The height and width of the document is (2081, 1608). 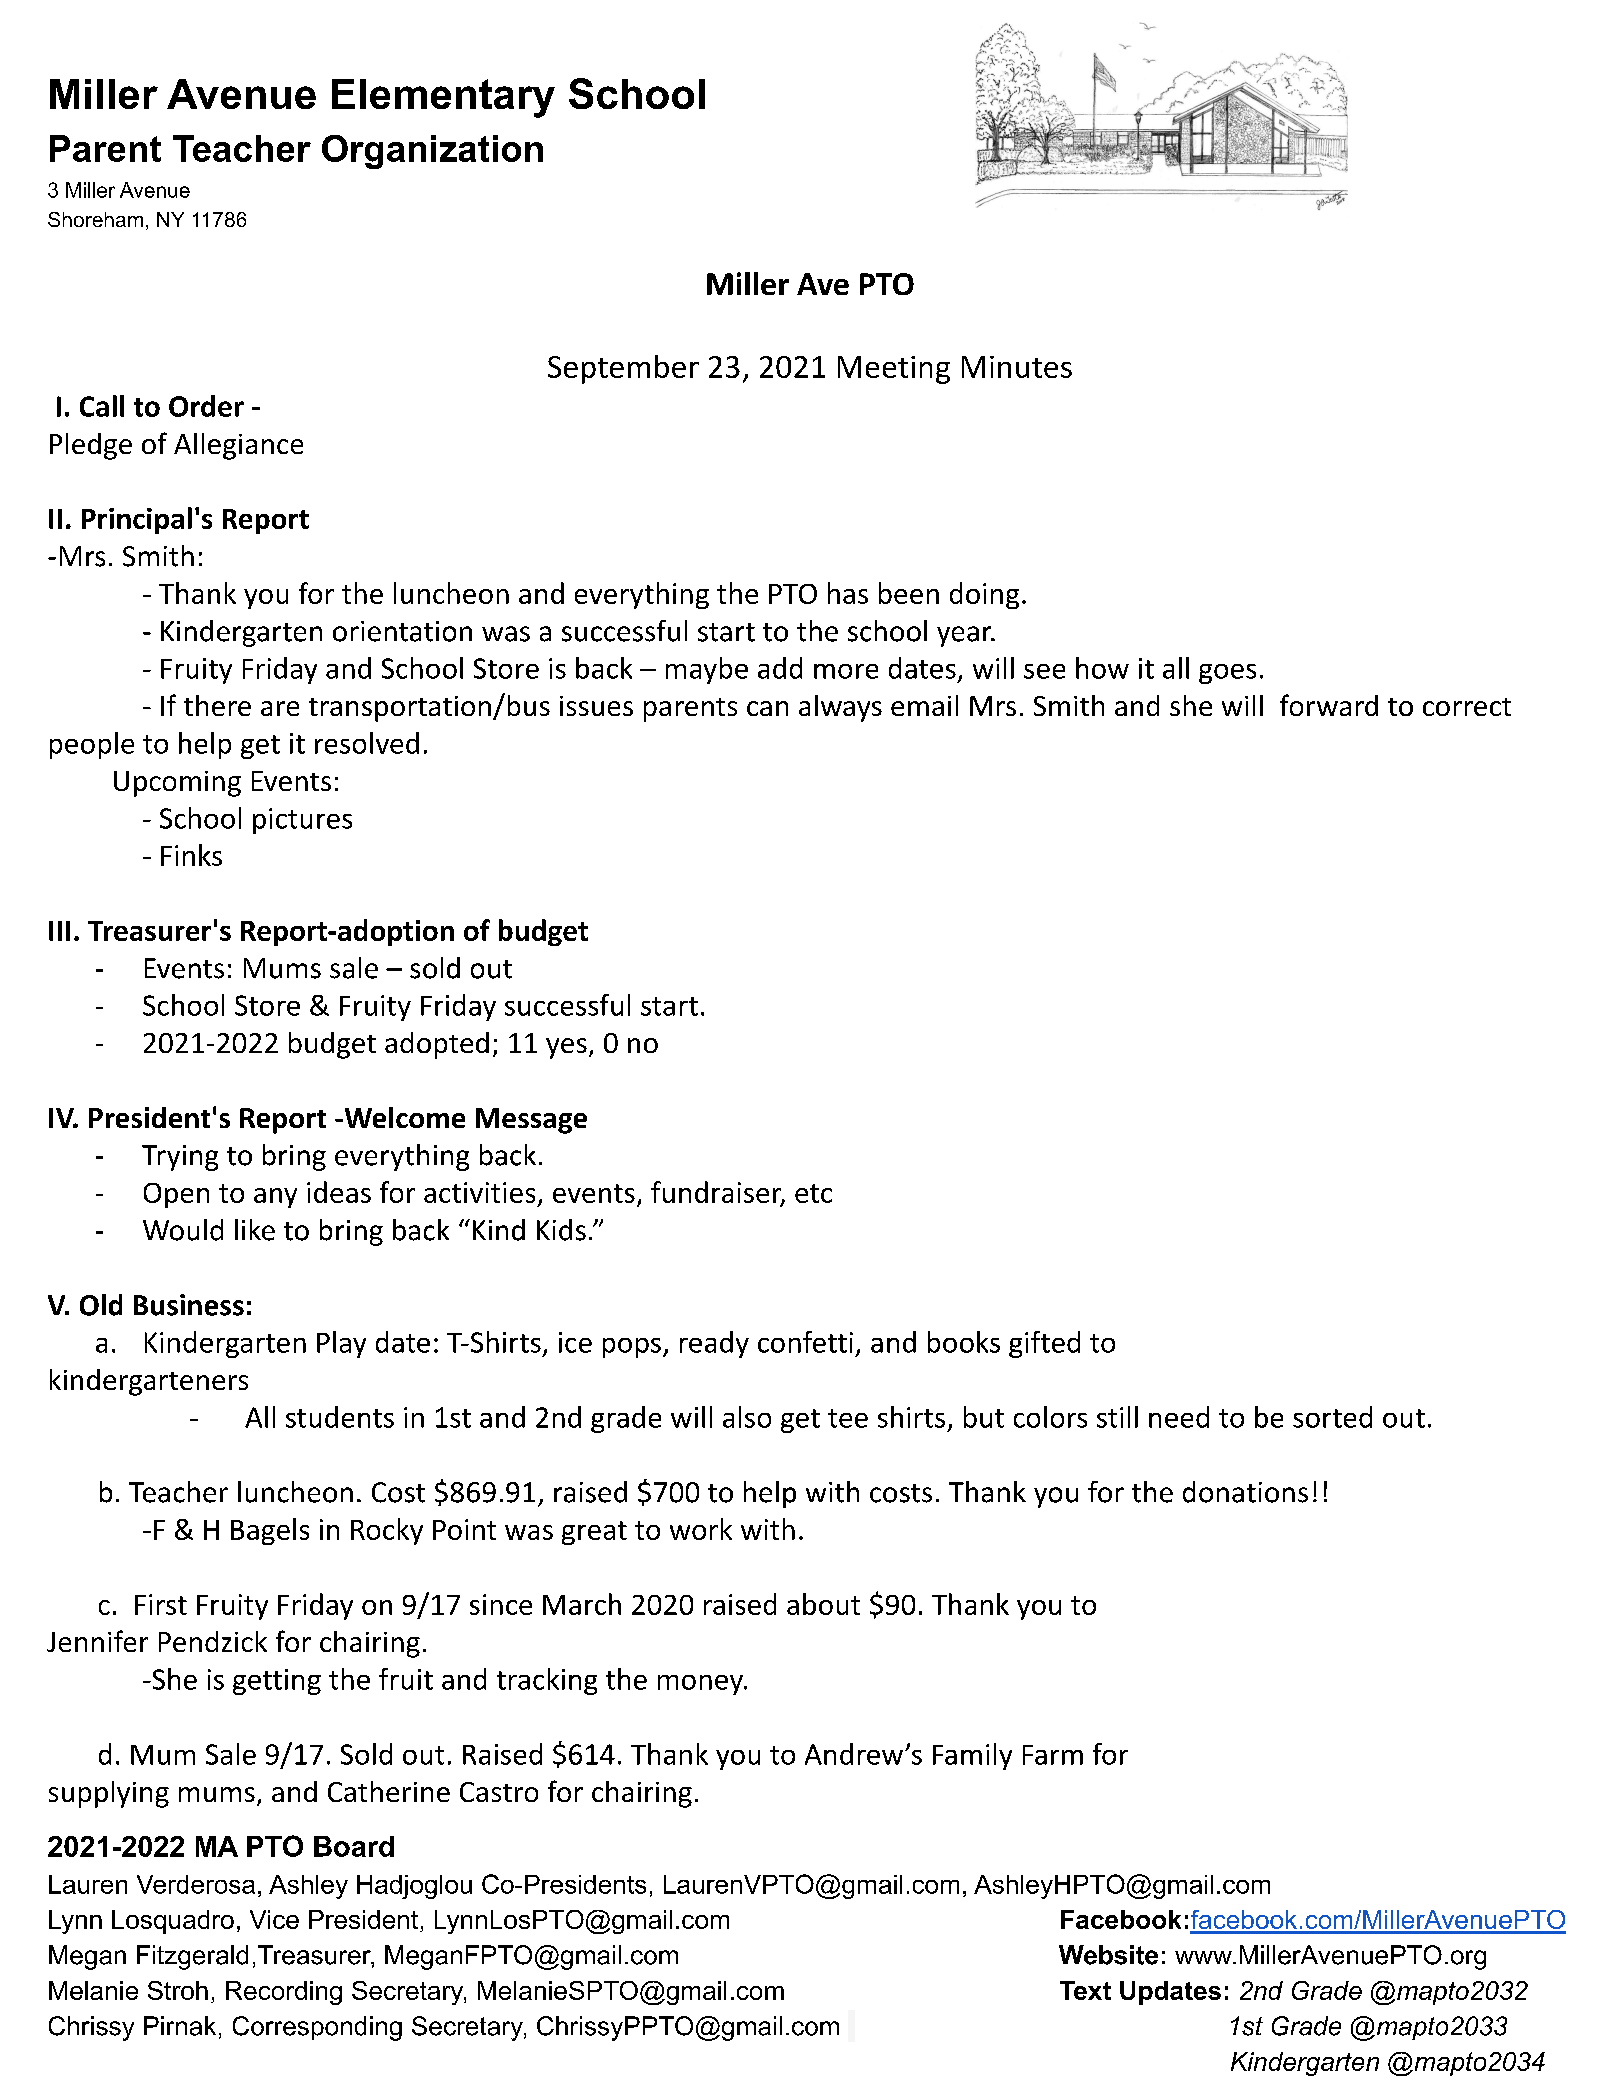 What do you see at coordinates (1085, 1990) in the document?
I see `Text` at bounding box center [1085, 1990].
